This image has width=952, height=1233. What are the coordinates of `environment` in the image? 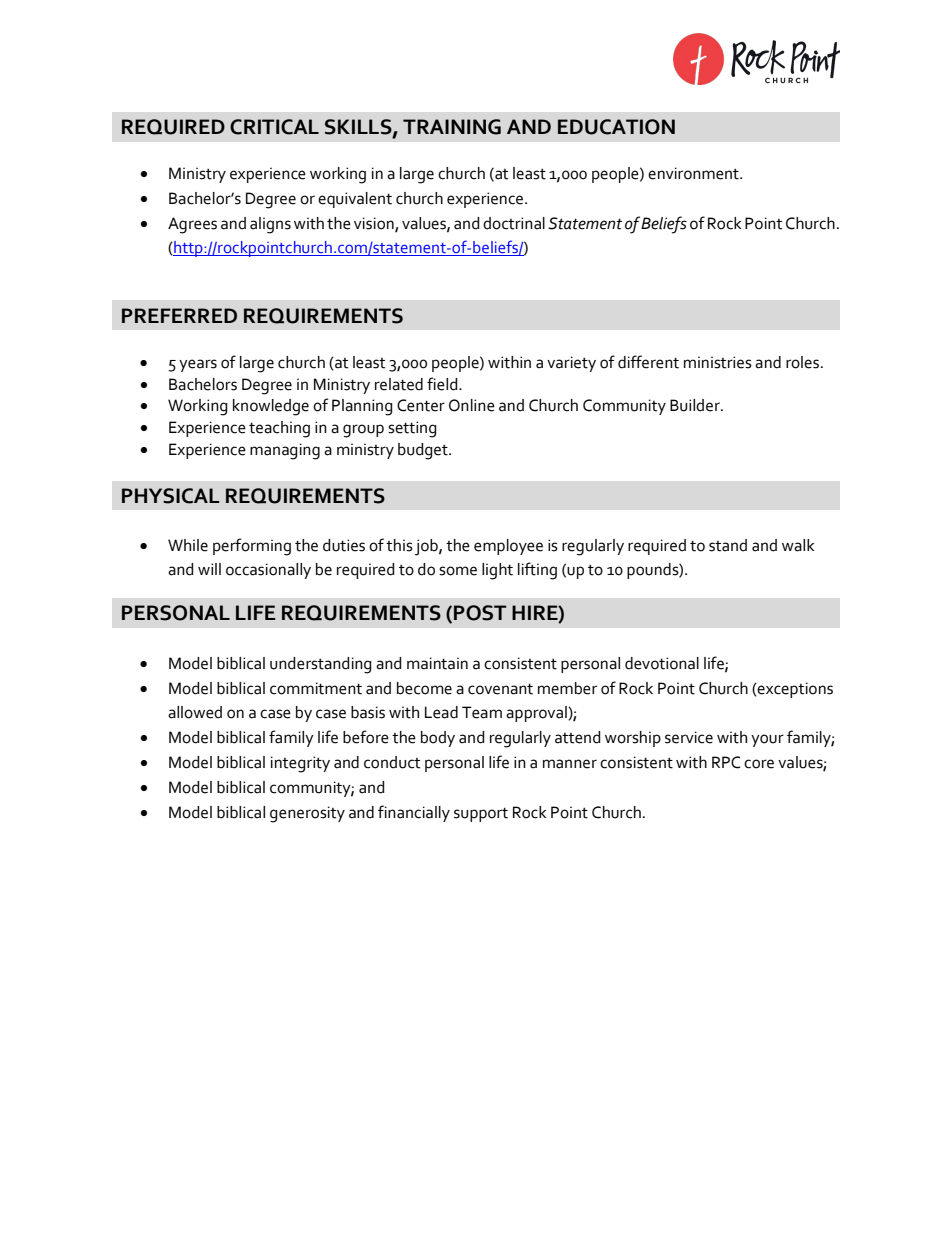 It's located at (694, 173).
